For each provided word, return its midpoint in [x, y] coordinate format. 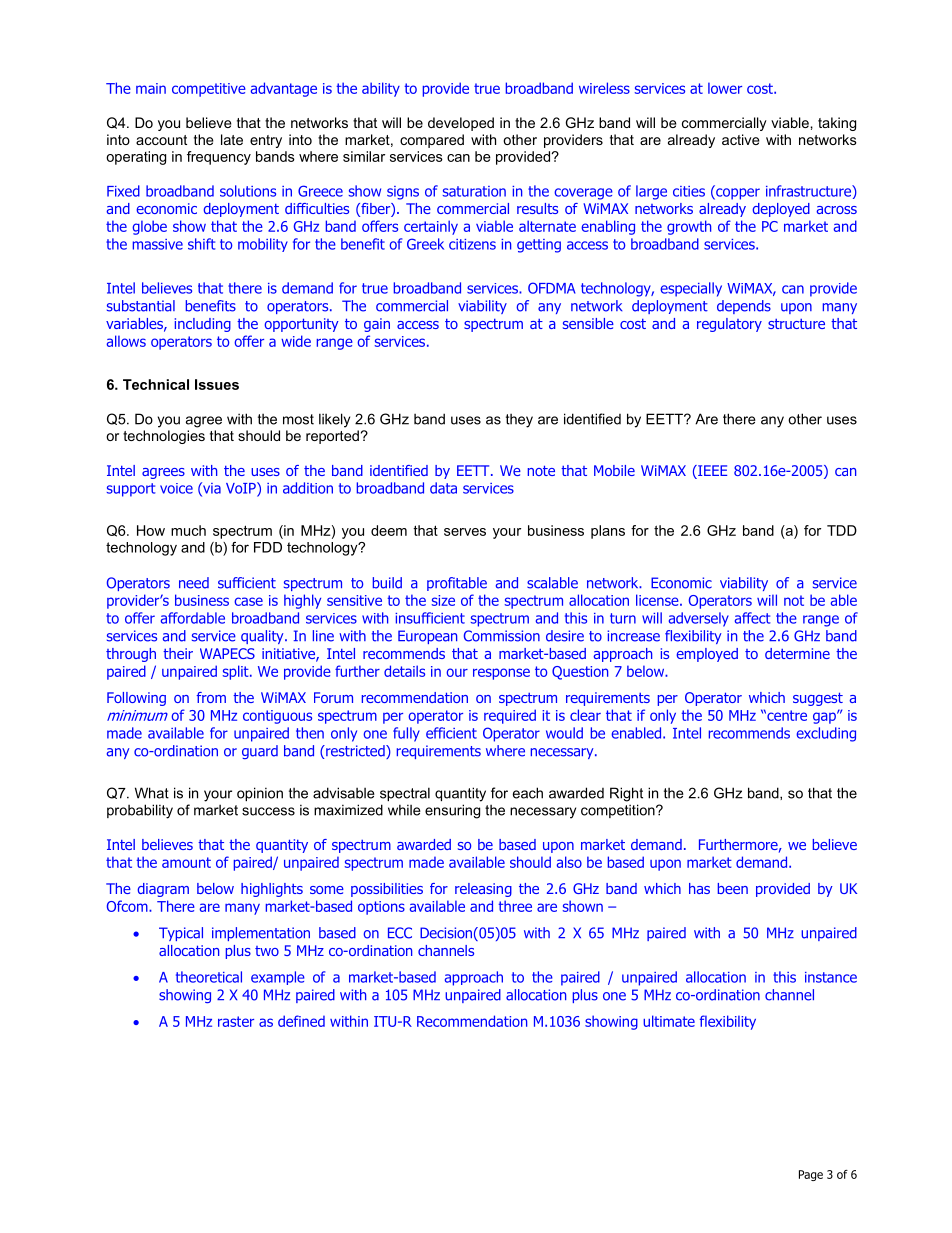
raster [236, 1021]
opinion [260, 794]
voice [176, 488]
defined [301, 1021]
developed [461, 124]
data [443, 488]
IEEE [711, 470]
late [232, 139]
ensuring [452, 811]
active [741, 139]
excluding [826, 734]
